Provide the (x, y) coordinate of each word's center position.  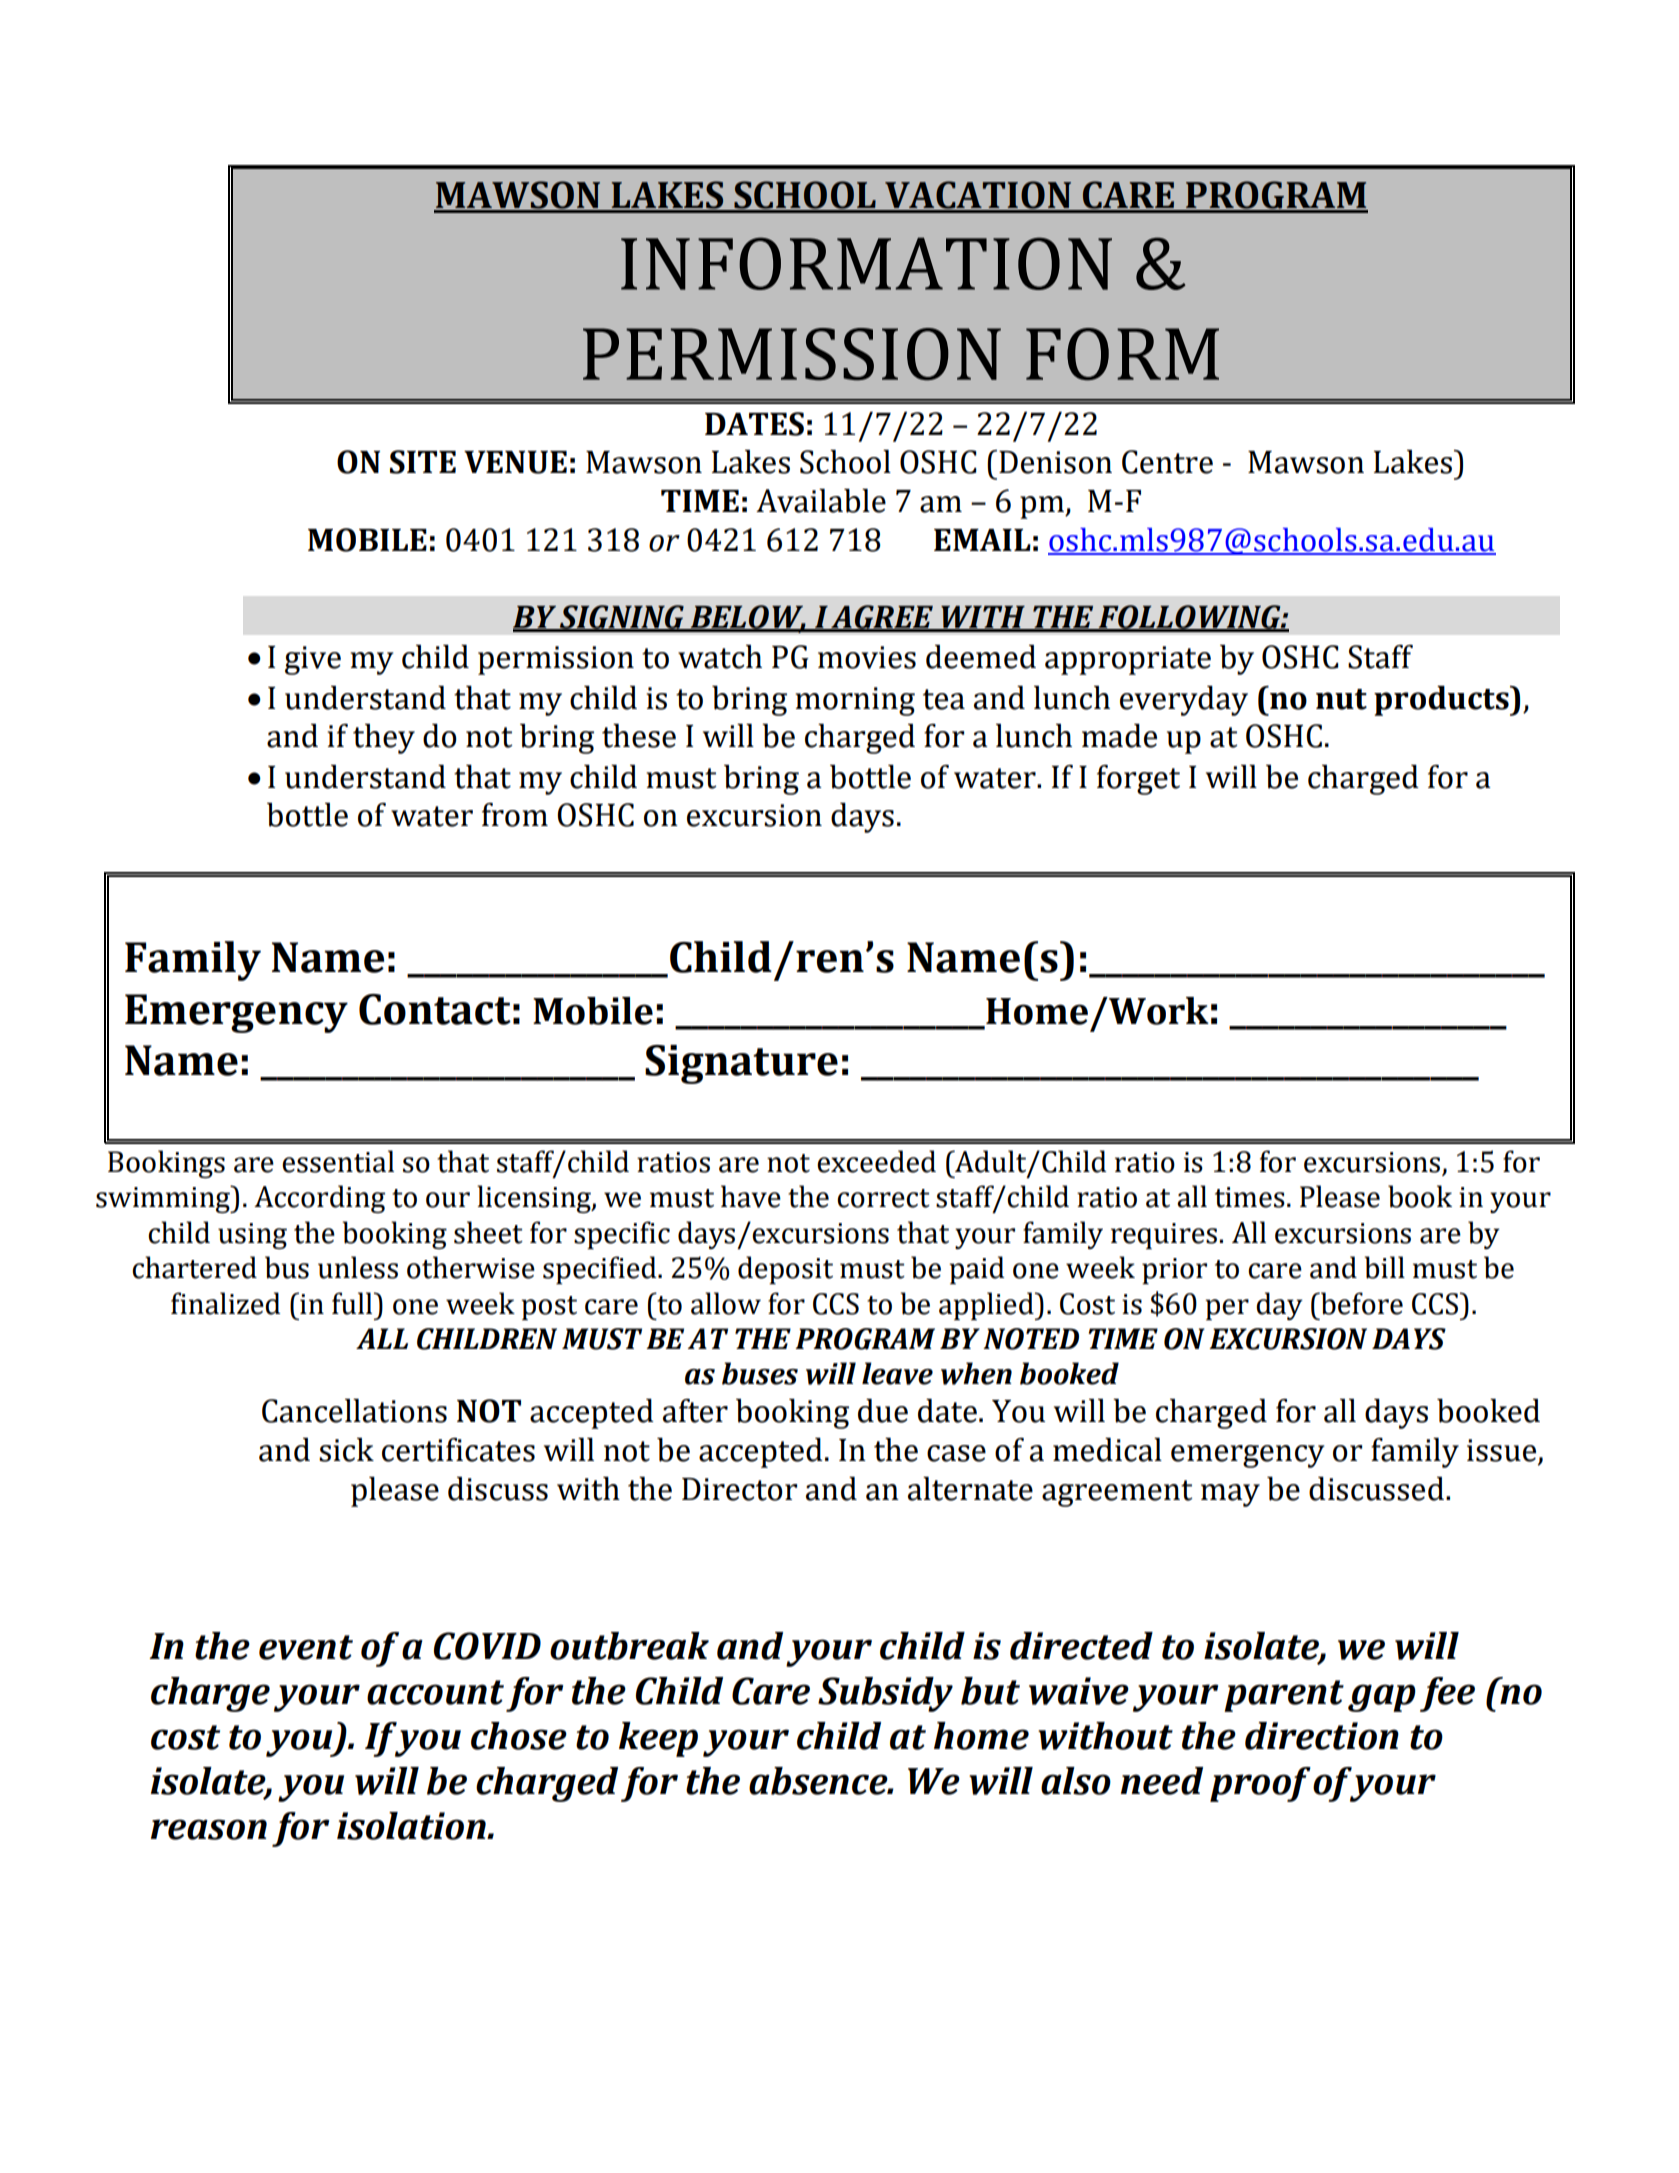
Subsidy (885, 1694)
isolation (412, 1826)
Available (821, 501)
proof (1260, 1784)
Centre (1167, 462)
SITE (423, 462)
